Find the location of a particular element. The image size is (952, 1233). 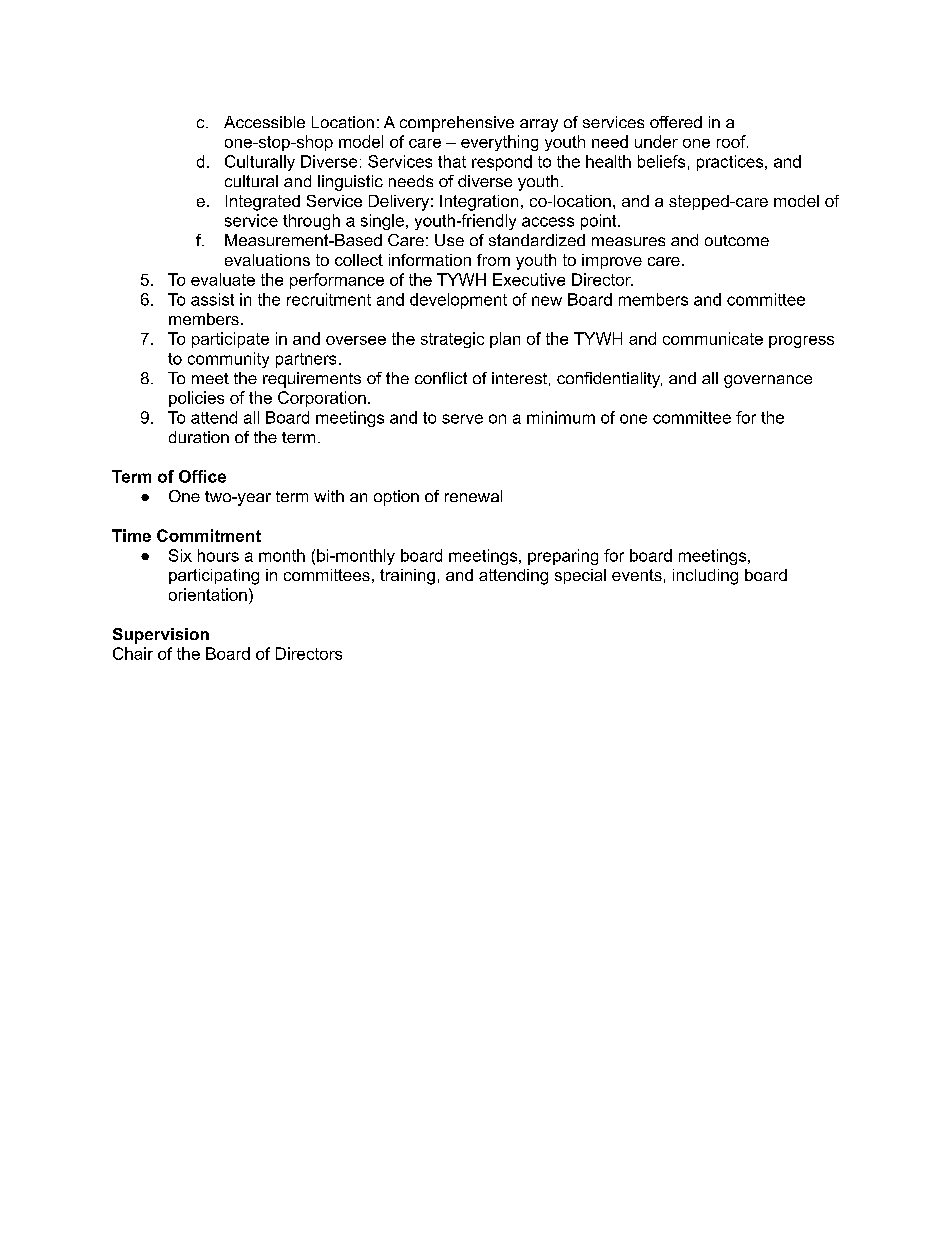

training is located at coordinates (407, 577).
